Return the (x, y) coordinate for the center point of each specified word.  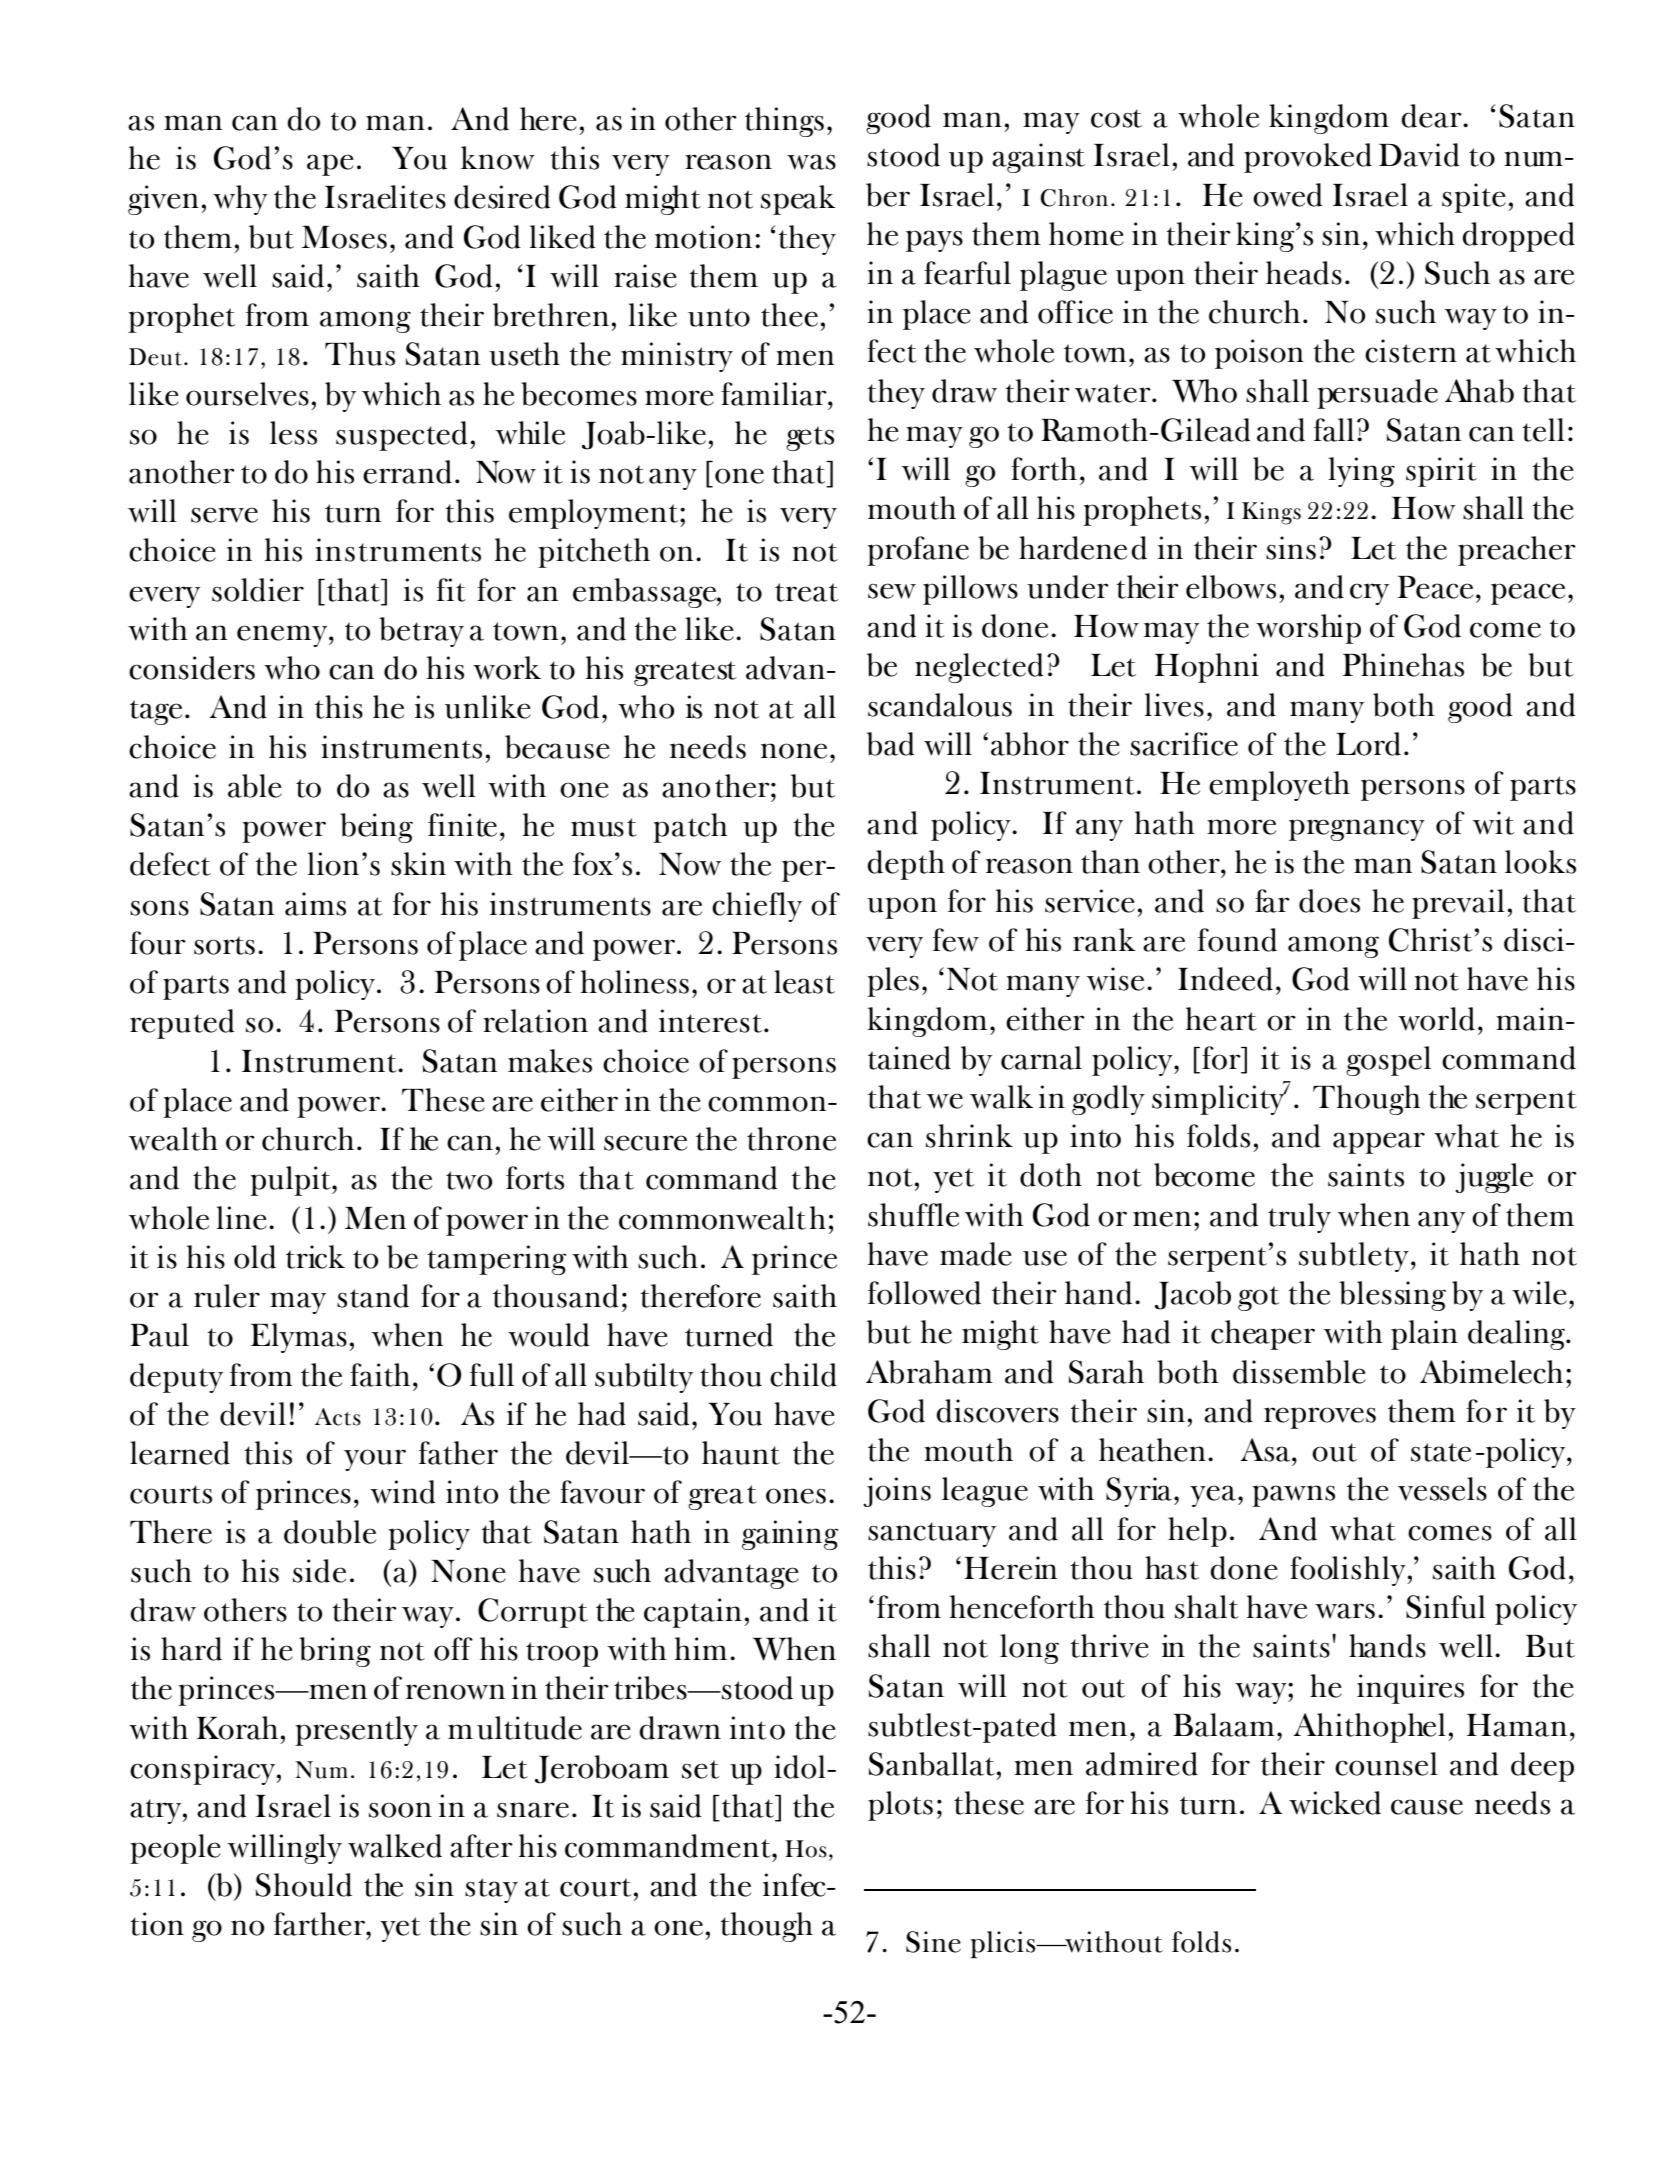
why (240, 200)
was (811, 162)
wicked (1335, 1803)
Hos (806, 1849)
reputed (182, 1024)
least (804, 982)
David (1419, 155)
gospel (1388, 1061)
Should (304, 1885)
